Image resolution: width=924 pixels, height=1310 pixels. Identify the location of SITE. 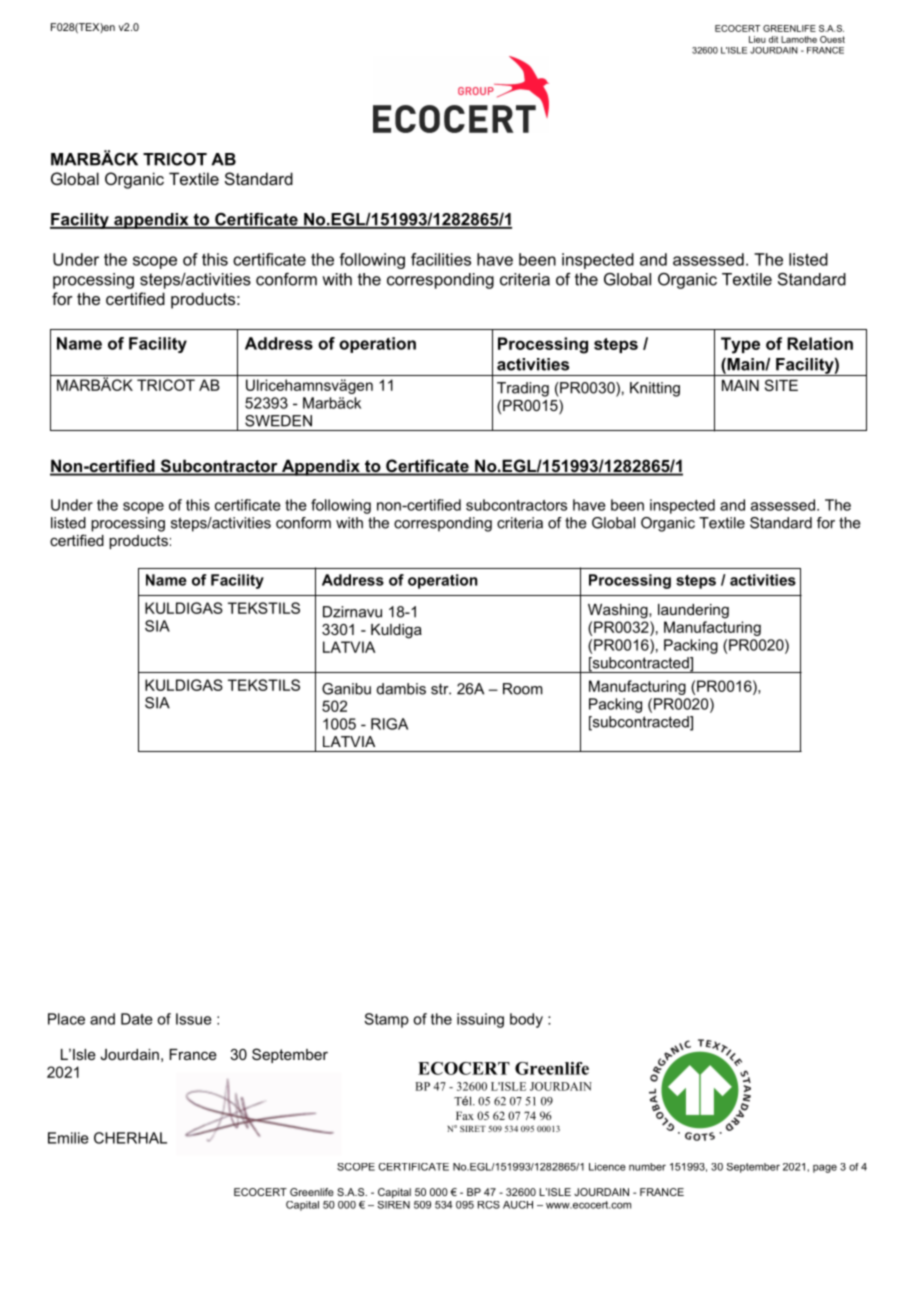
(781, 385).
